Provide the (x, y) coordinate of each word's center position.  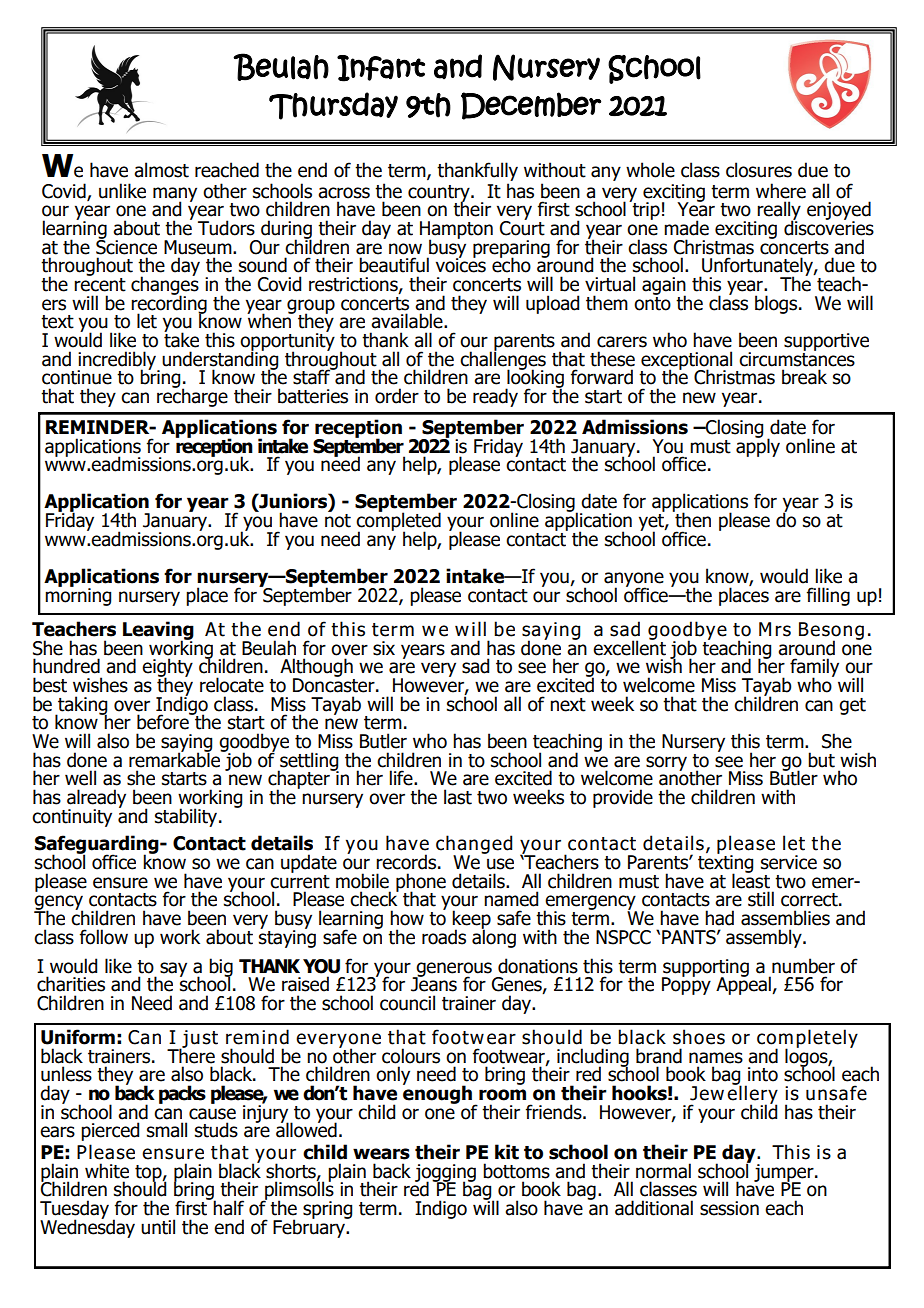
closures (759, 170)
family (814, 669)
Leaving (158, 631)
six (384, 648)
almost (161, 170)
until (158, 1227)
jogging (445, 1174)
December (531, 106)
